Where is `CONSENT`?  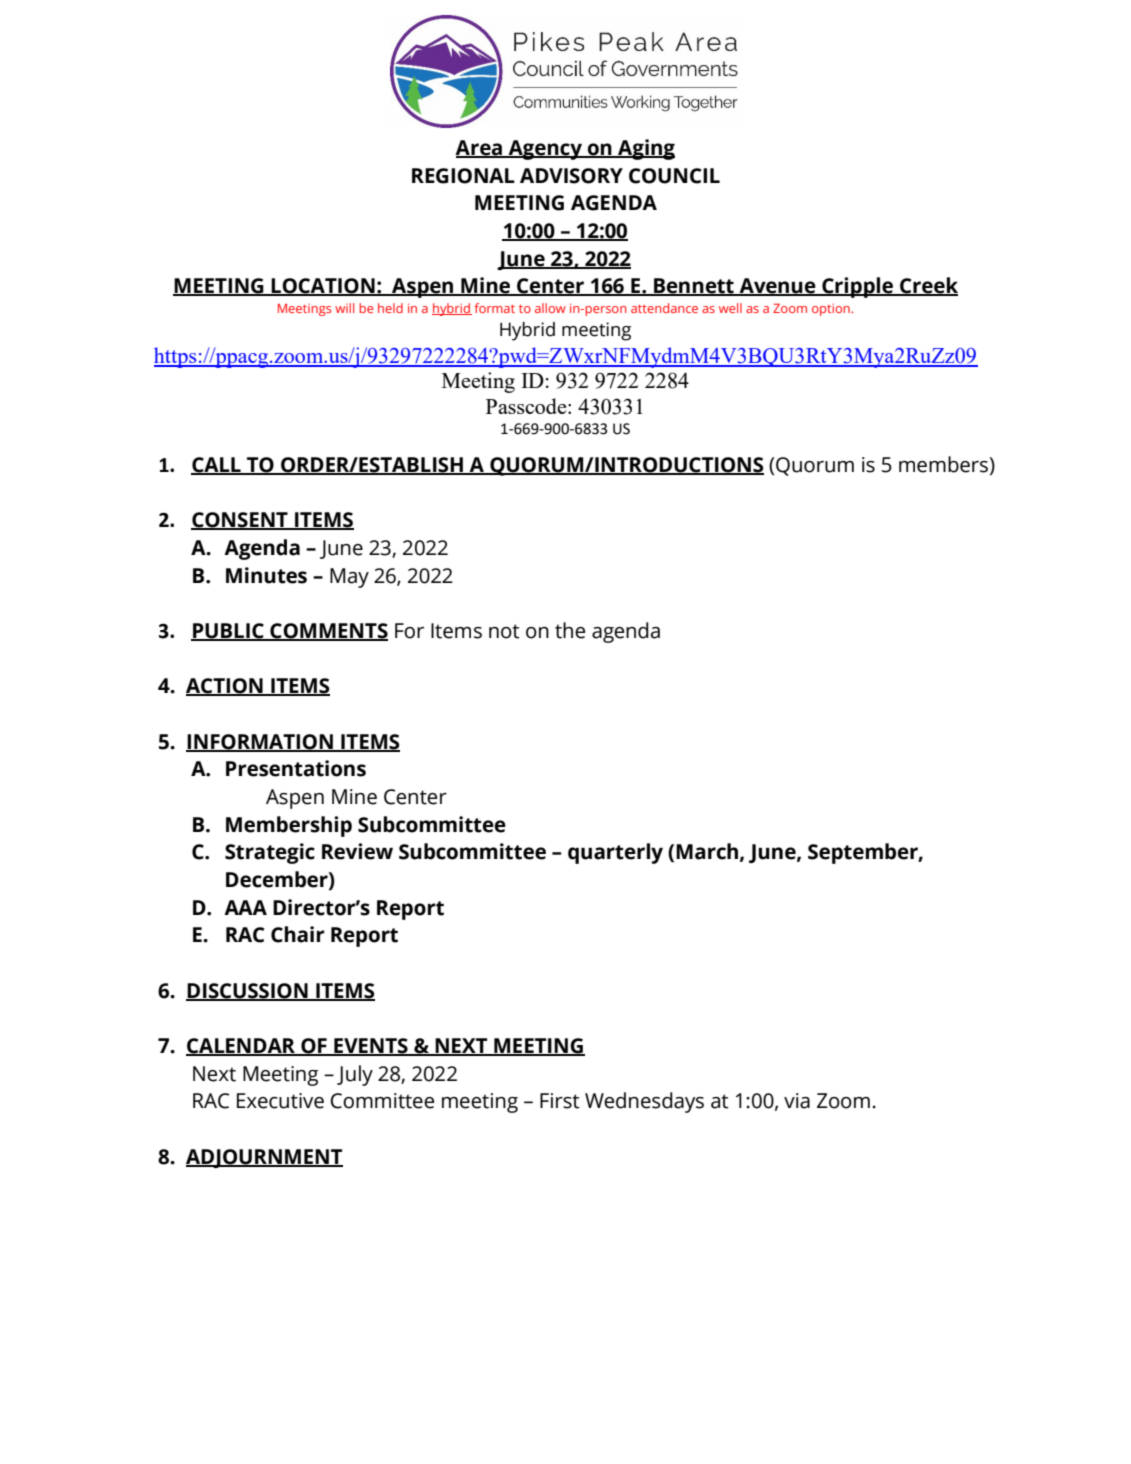
CONSENT is located at coordinates (240, 521).
